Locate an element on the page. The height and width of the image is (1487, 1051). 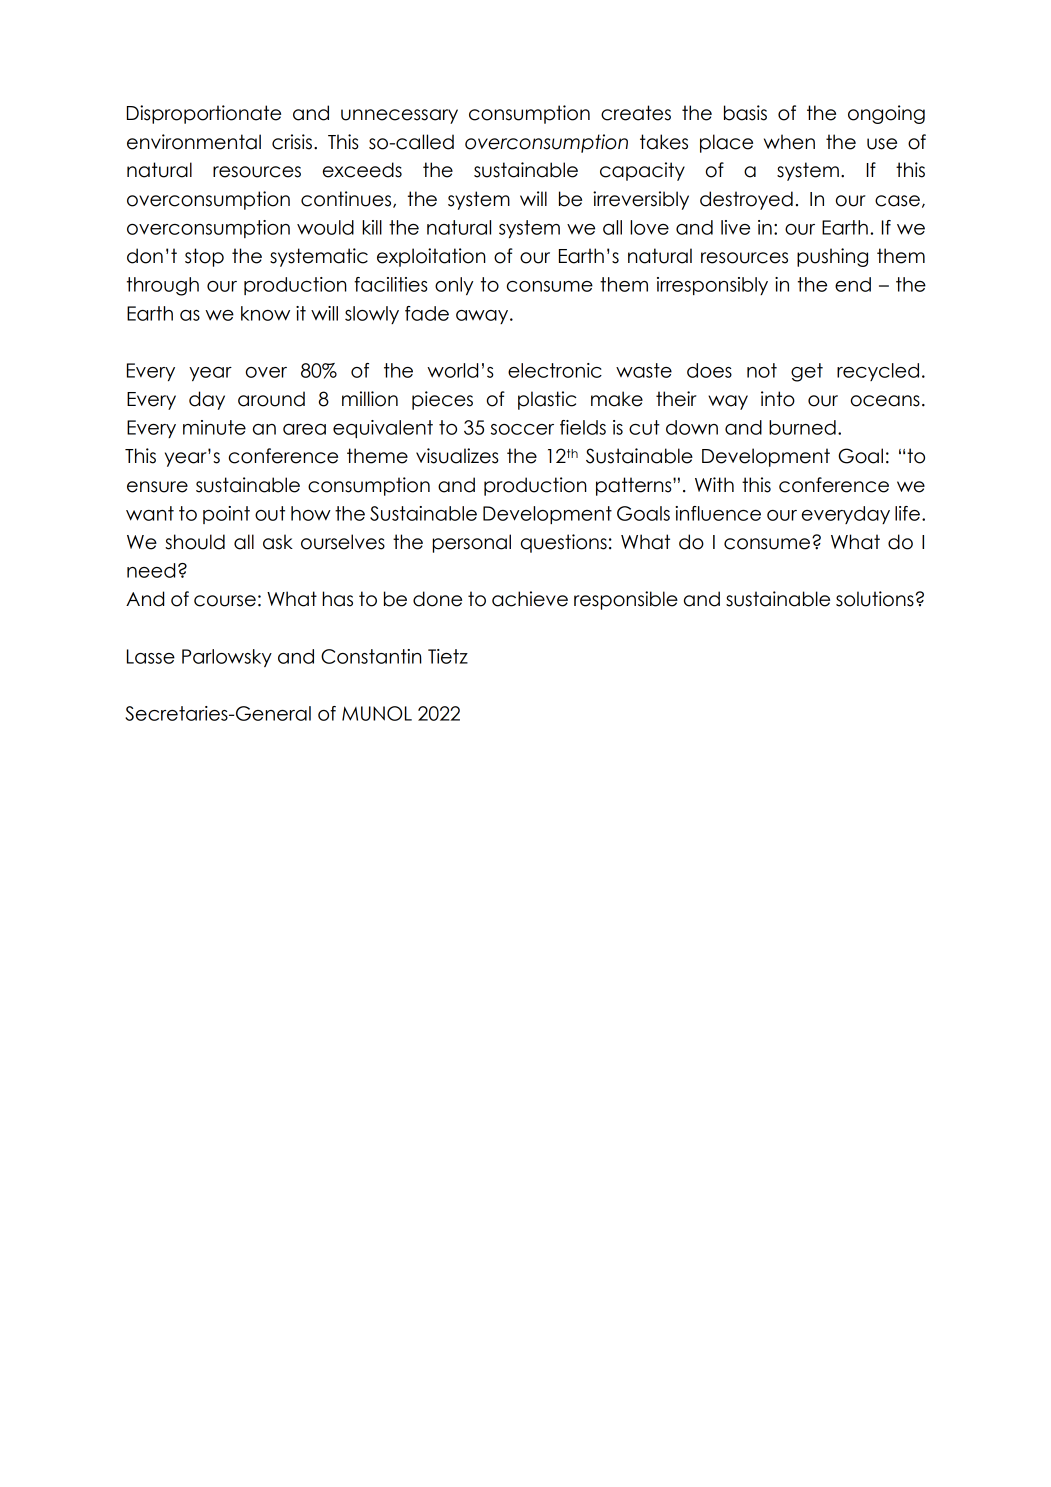
life is located at coordinates (907, 513).
